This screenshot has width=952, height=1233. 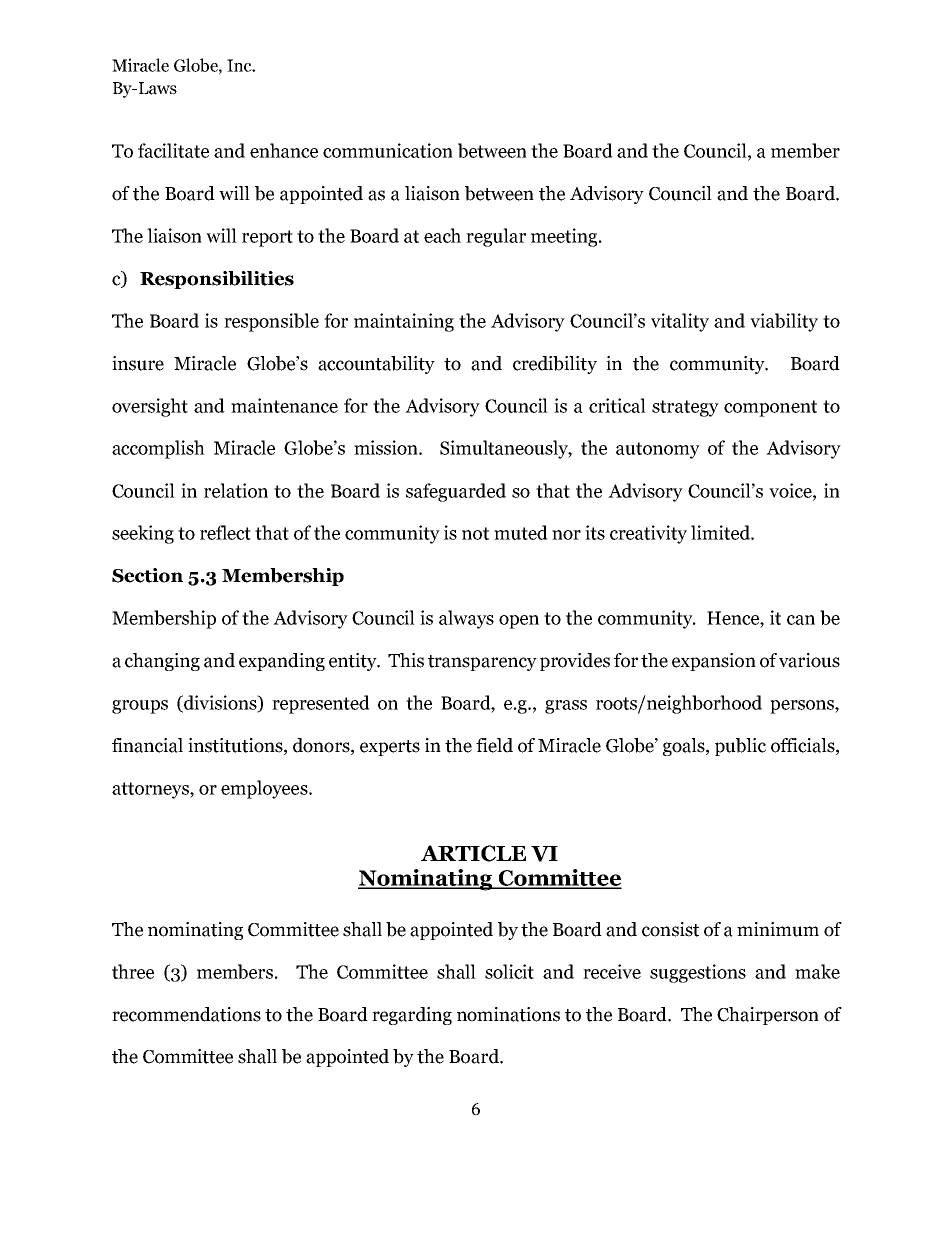 I want to click on always, so click(x=466, y=619).
